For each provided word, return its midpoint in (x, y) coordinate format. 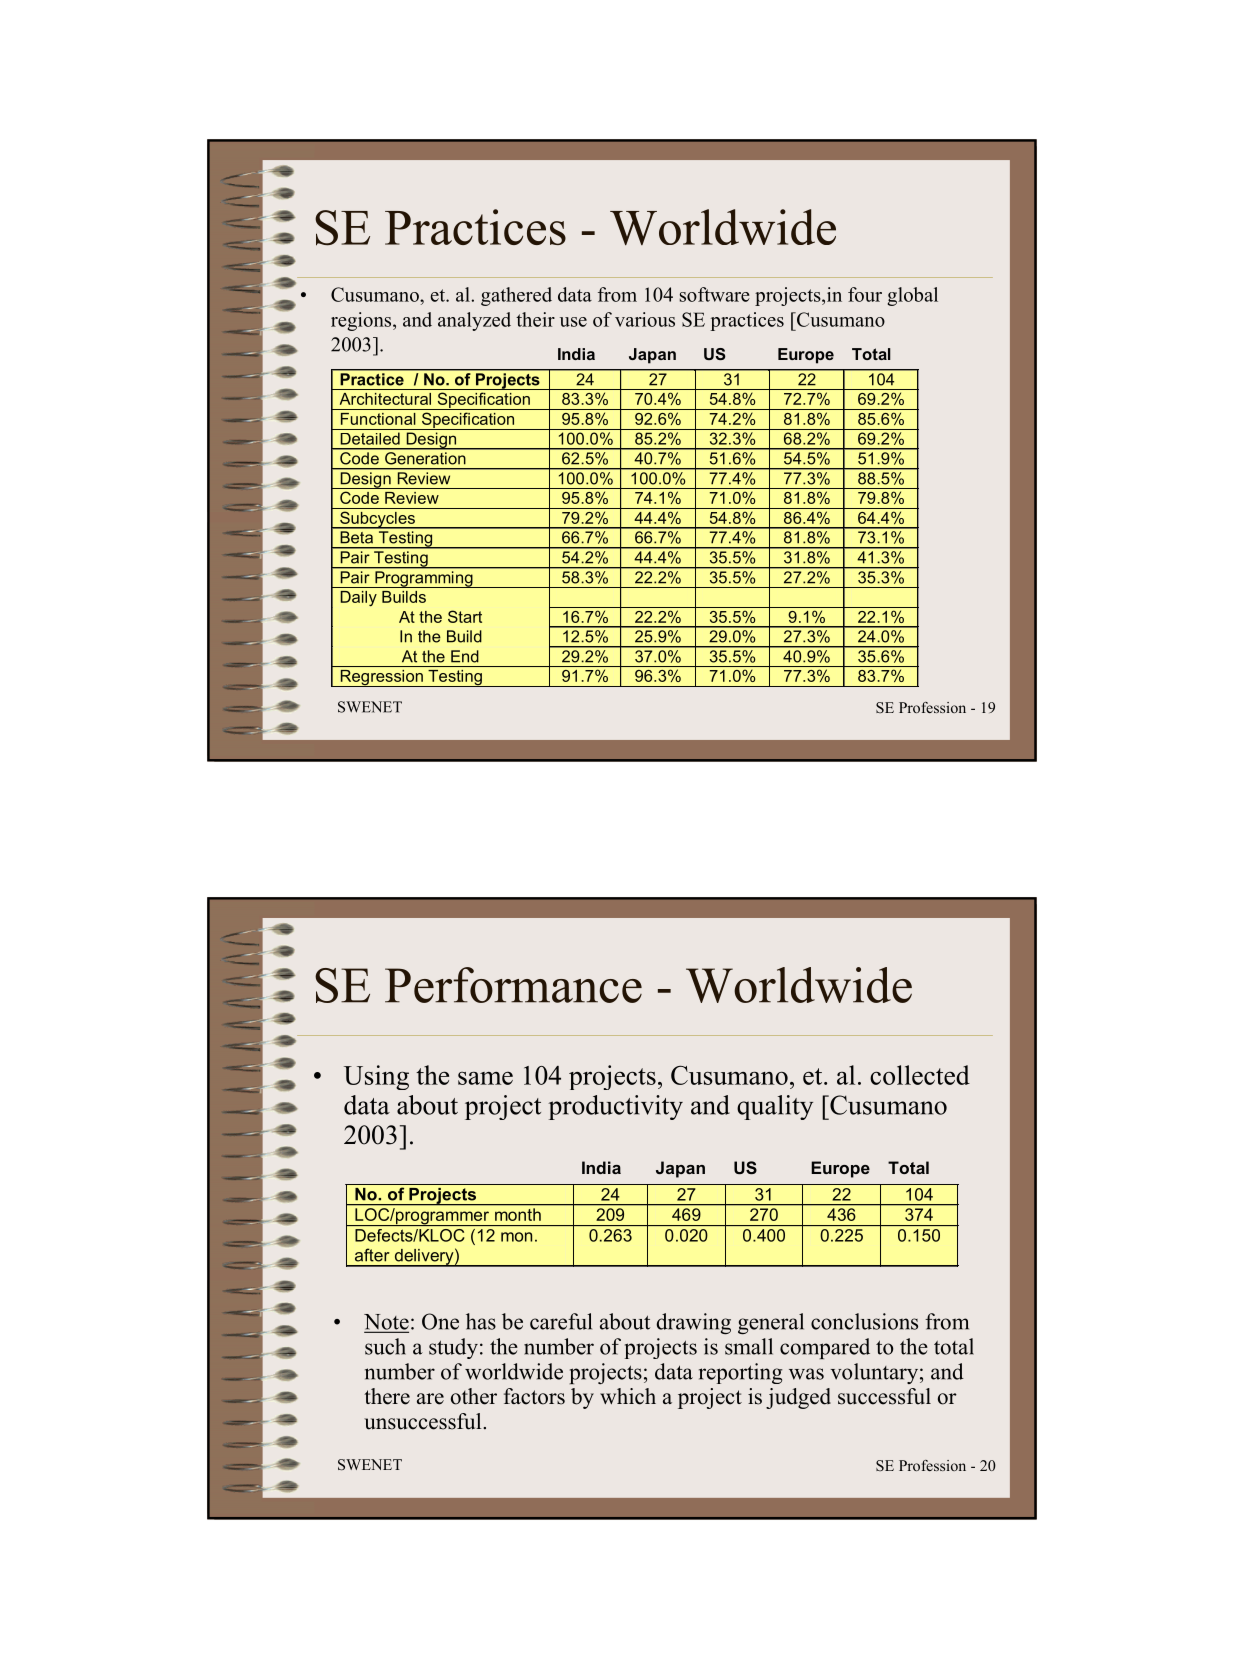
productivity (615, 1107)
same (485, 1078)
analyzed (474, 321)
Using (376, 1077)
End (465, 656)
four (865, 294)
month (518, 1214)
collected (920, 1075)
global (913, 296)
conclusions (864, 1321)
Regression (381, 678)
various (645, 319)
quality (775, 1107)
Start (465, 616)
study (453, 1348)
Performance (513, 985)
